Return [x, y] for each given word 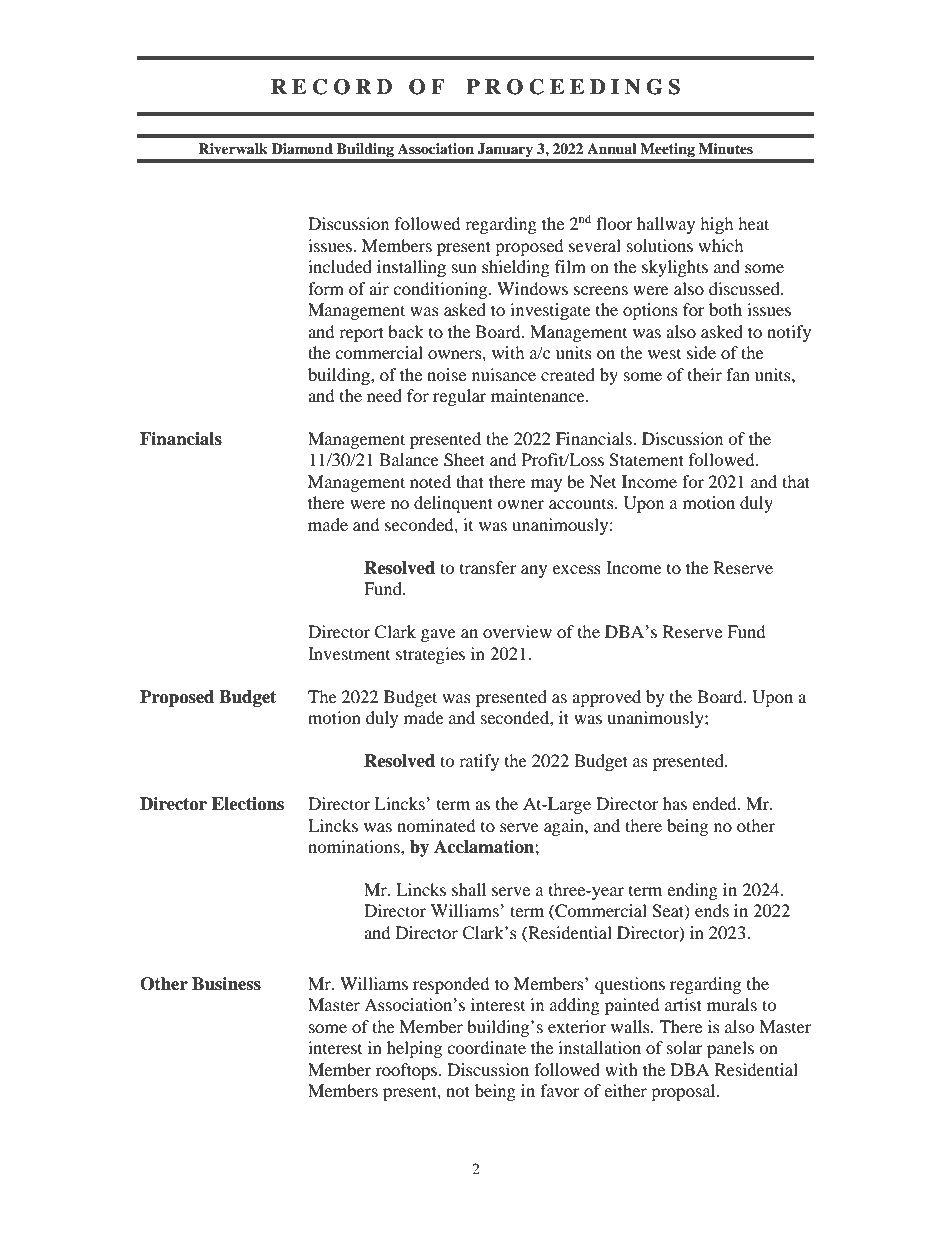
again [565, 827]
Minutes [726, 149]
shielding [516, 268]
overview [517, 631]
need [384, 395]
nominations [355, 846]
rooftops [408, 1071]
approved [606, 698]
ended [715, 803]
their [705, 374]
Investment [349, 653]
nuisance [504, 374]
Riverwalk [233, 148]
